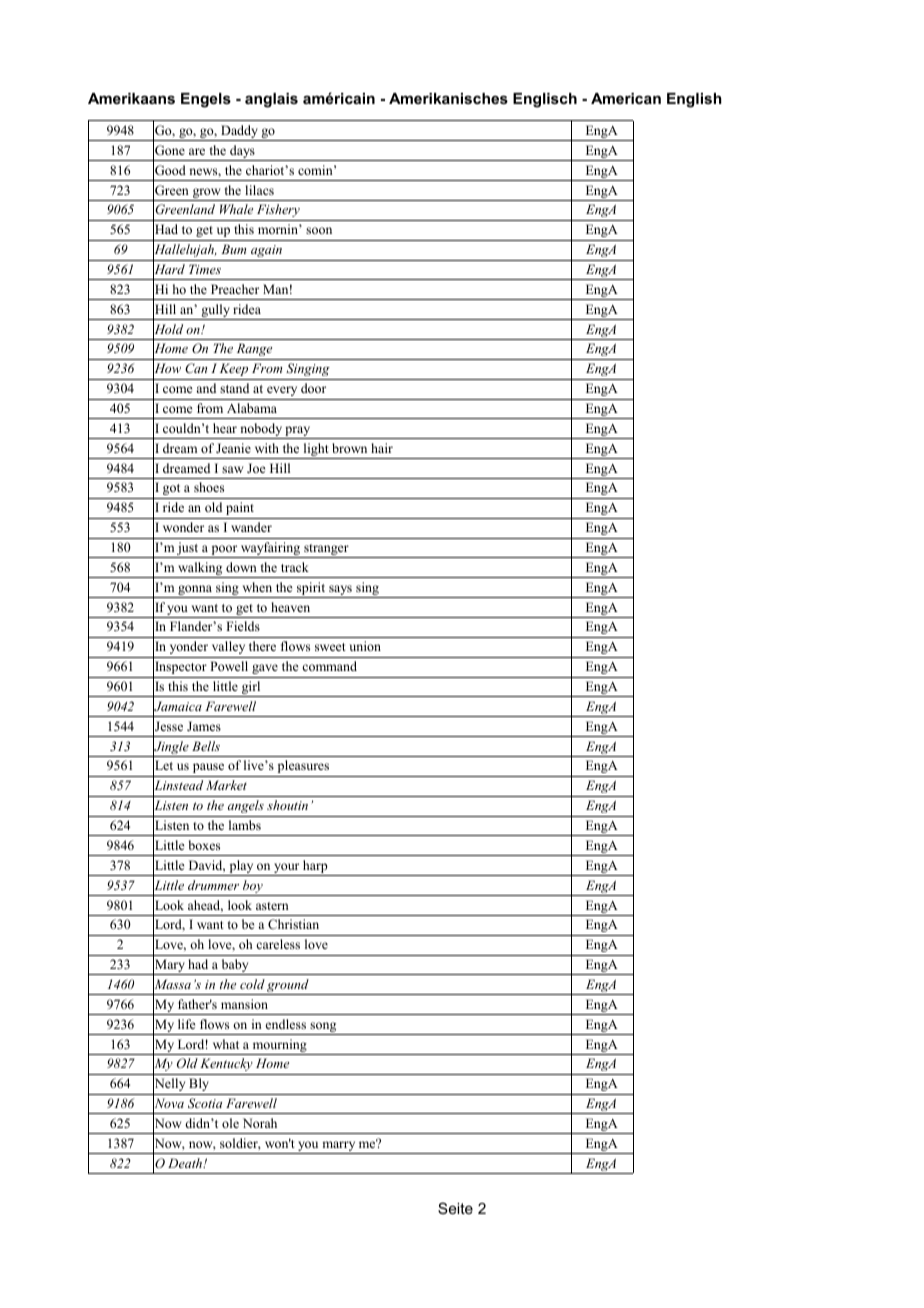 The image size is (924, 1308). Describe the element at coordinates (382, 448) in the screenshot. I see `hair` at that location.
